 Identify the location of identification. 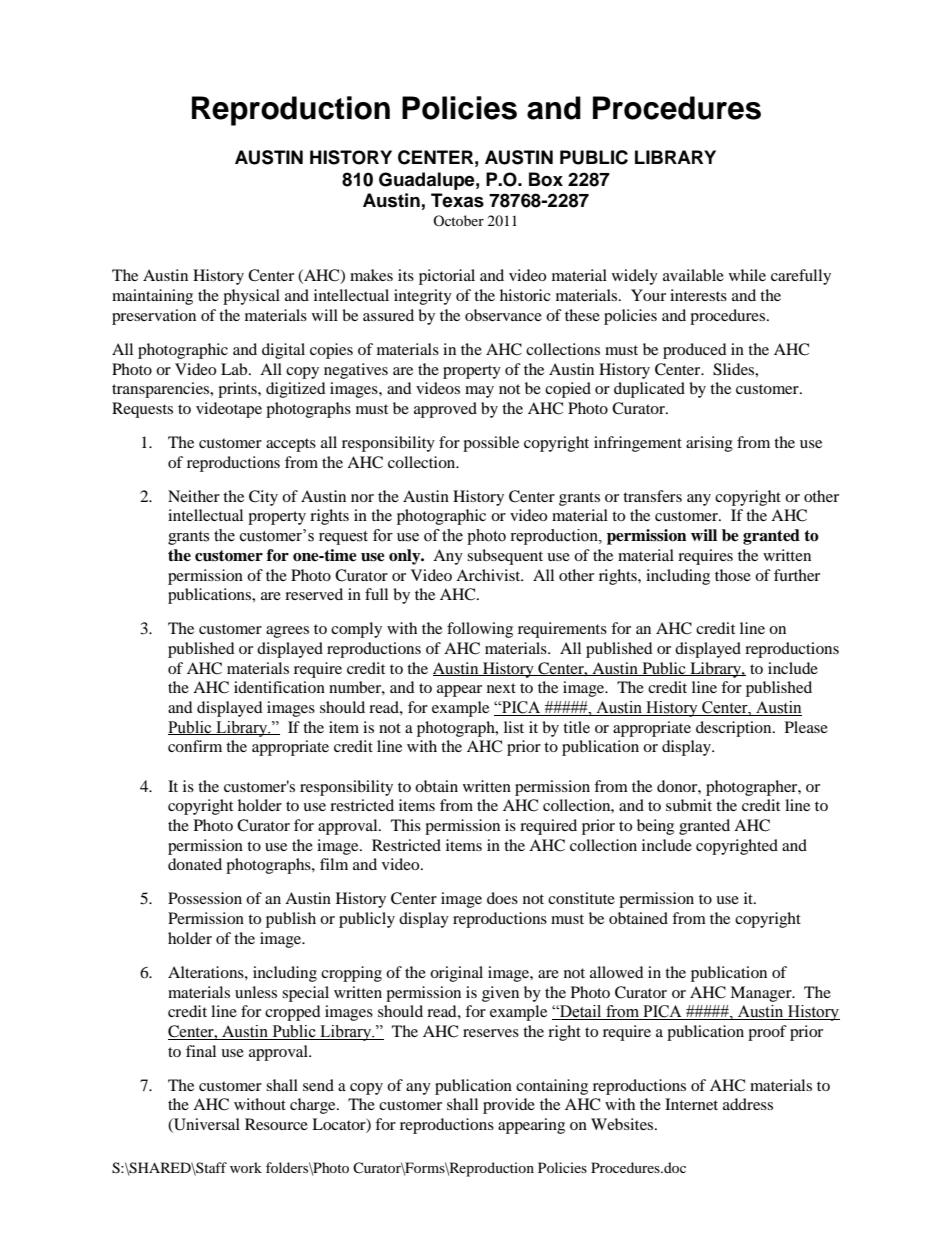
(279, 687).
